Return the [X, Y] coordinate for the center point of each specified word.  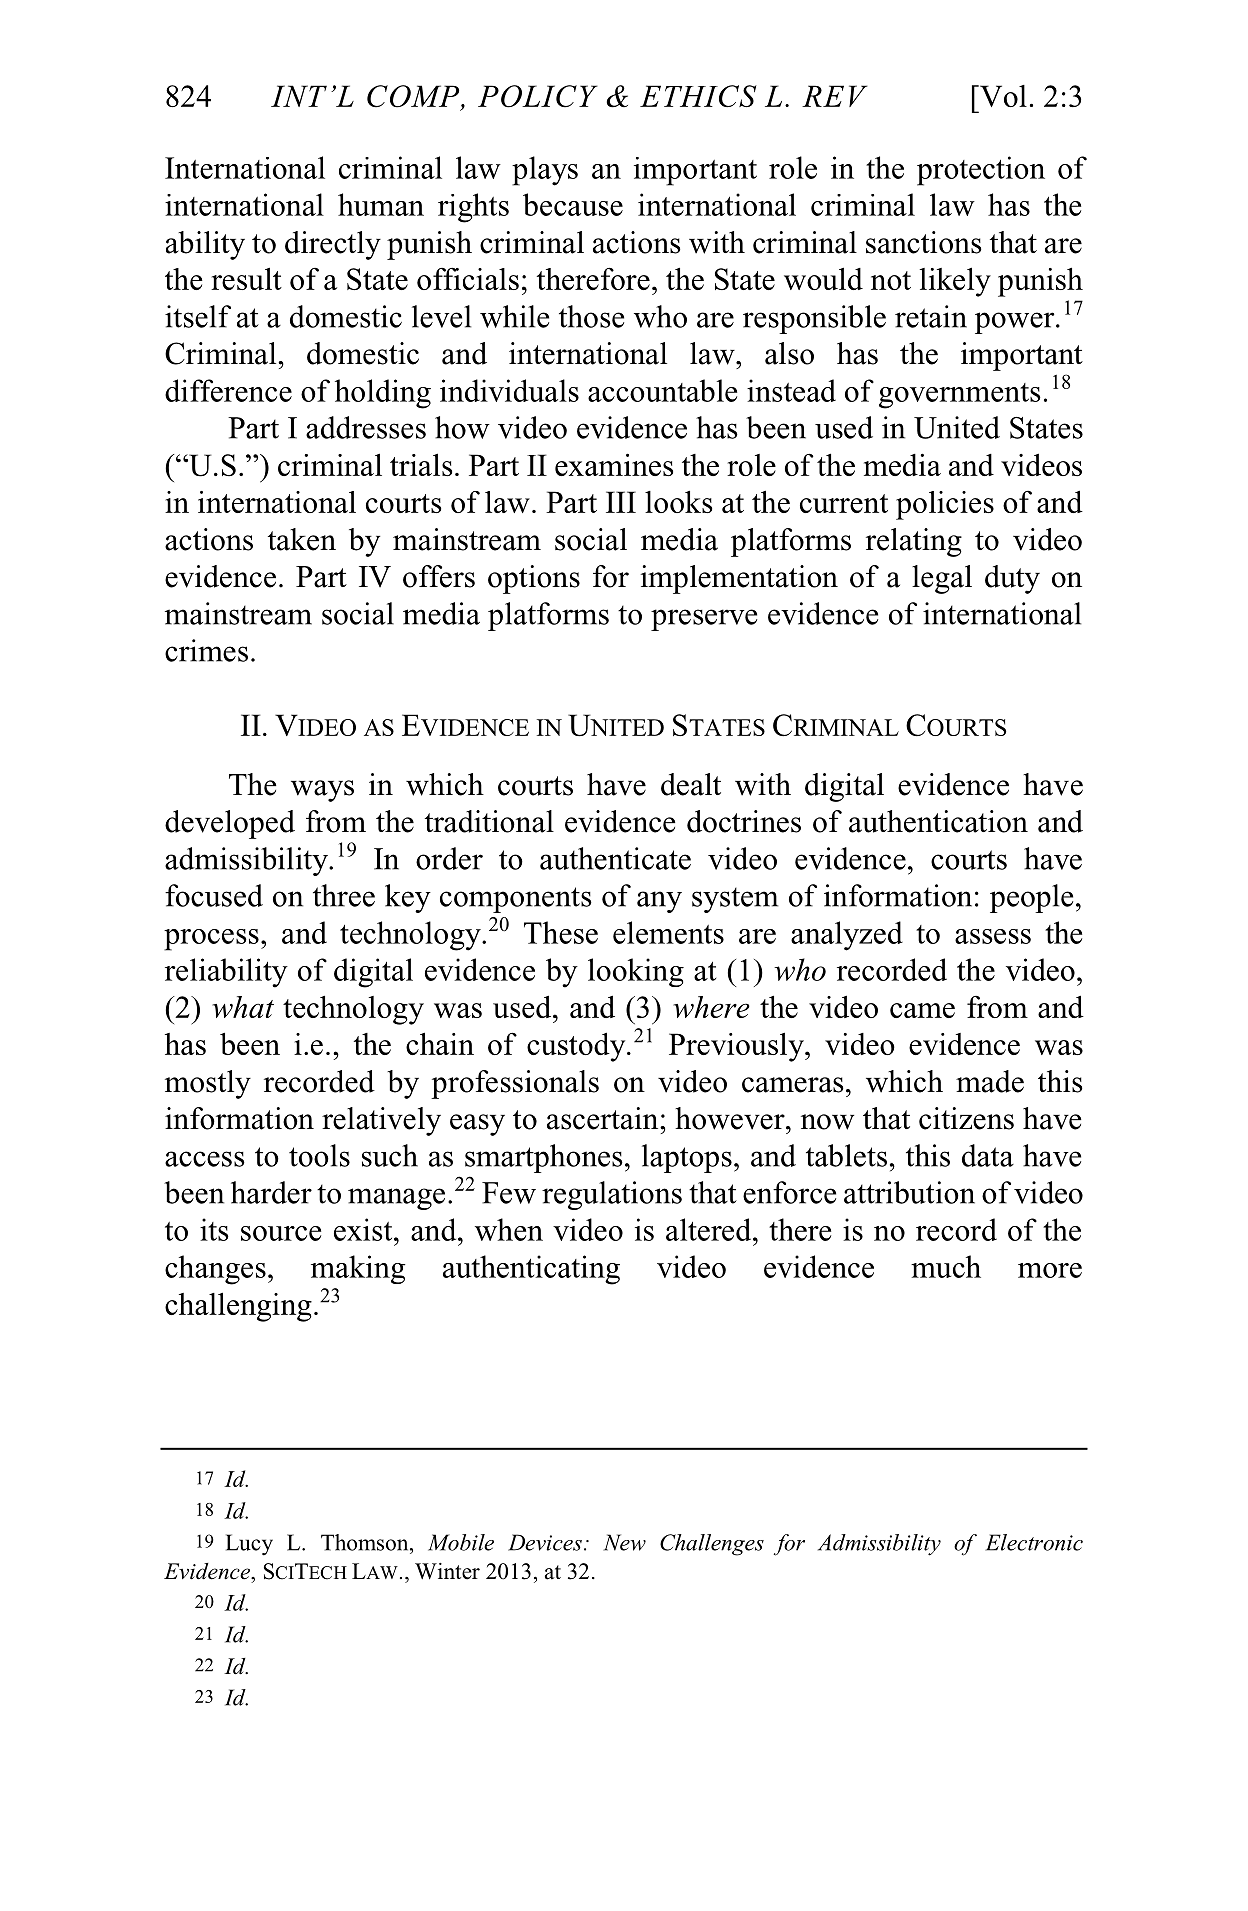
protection [981, 171]
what [243, 1007]
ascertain [604, 1118]
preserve [704, 620]
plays [545, 171]
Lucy [249, 1545]
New [624, 1542]
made [990, 1081]
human [381, 204]
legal [942, 579]
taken [302, 539]
